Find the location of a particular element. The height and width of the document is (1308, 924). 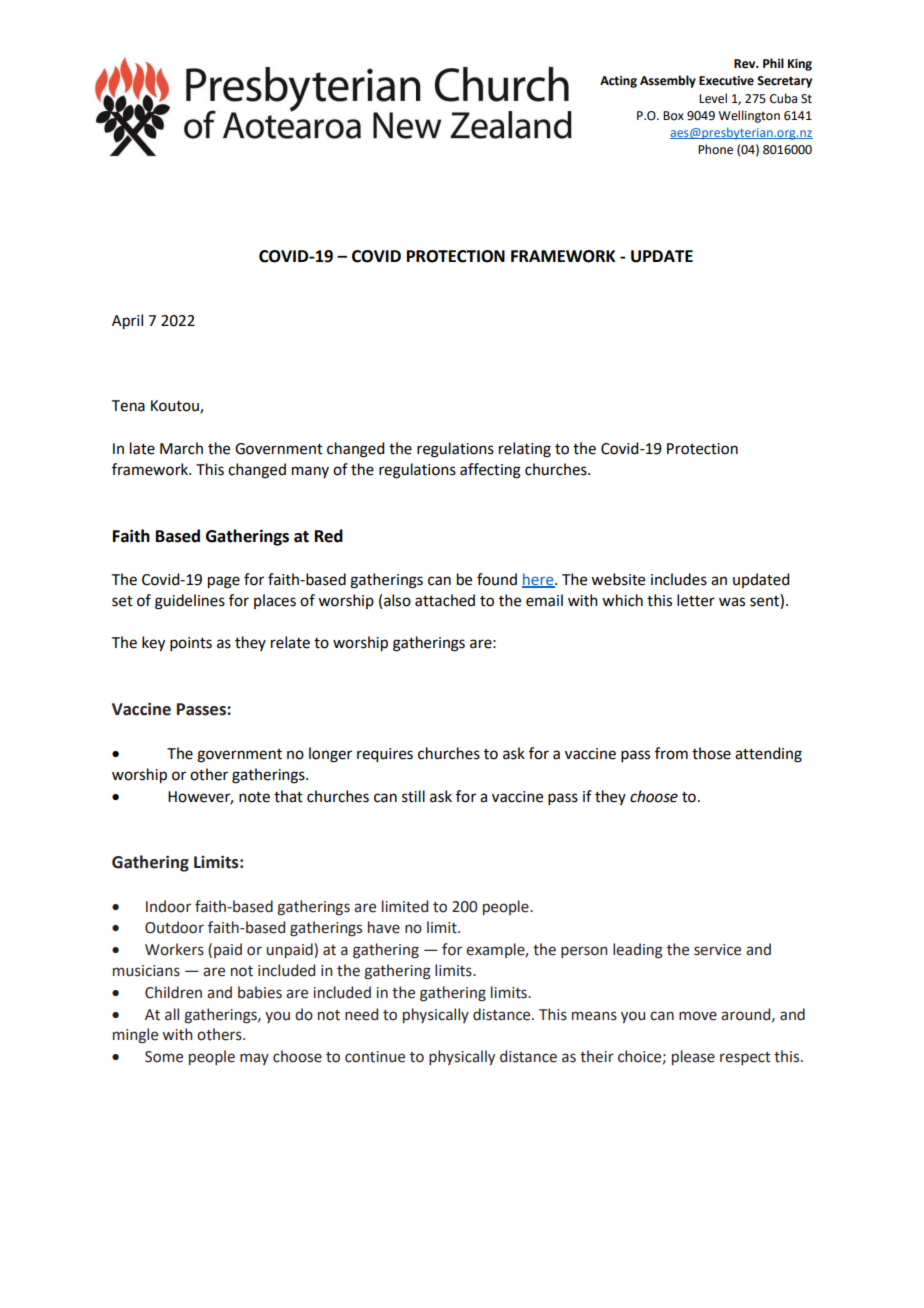

Phone is located at coordinates (715, 149).
